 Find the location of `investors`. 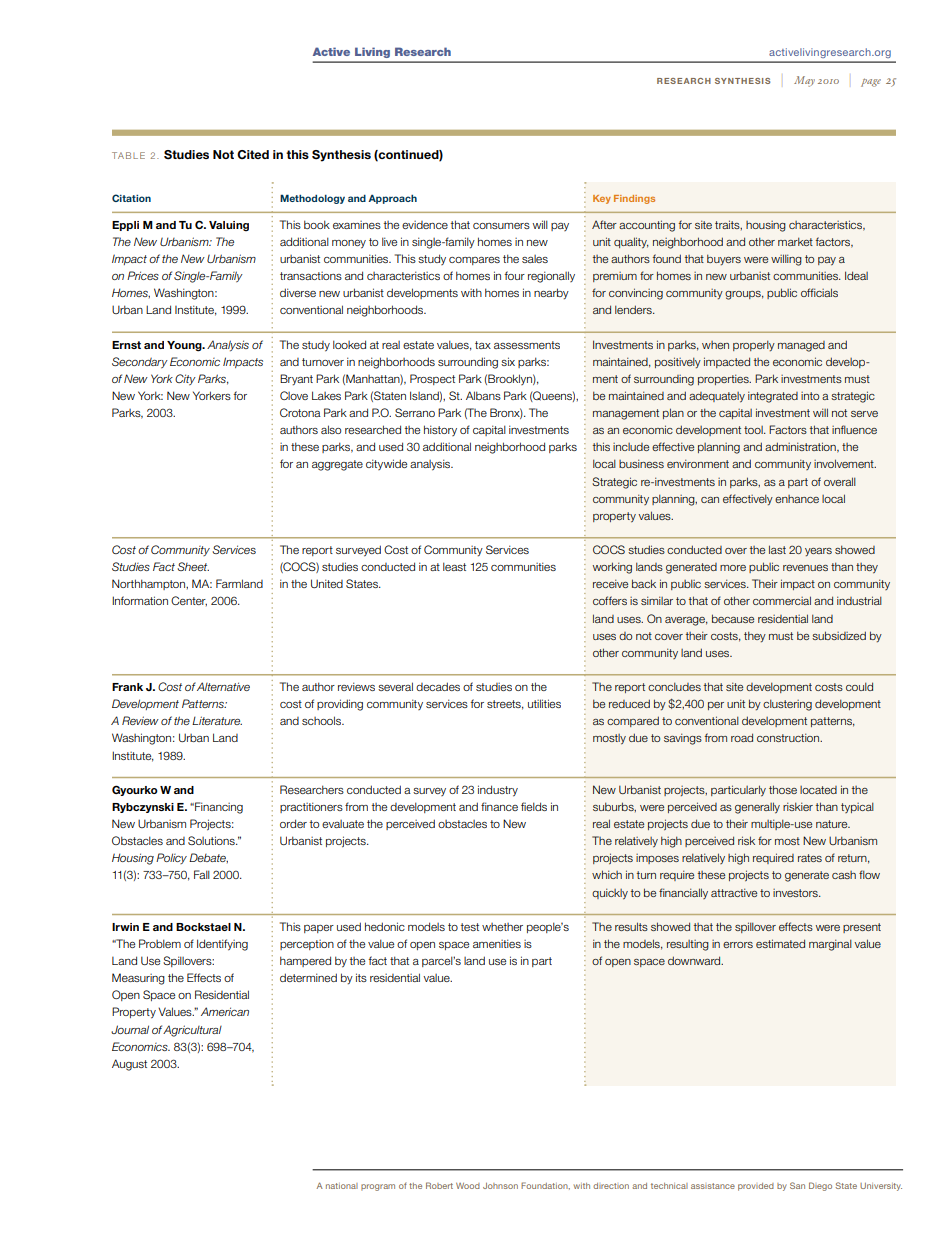

investors is located at coordinates (796, 893).
